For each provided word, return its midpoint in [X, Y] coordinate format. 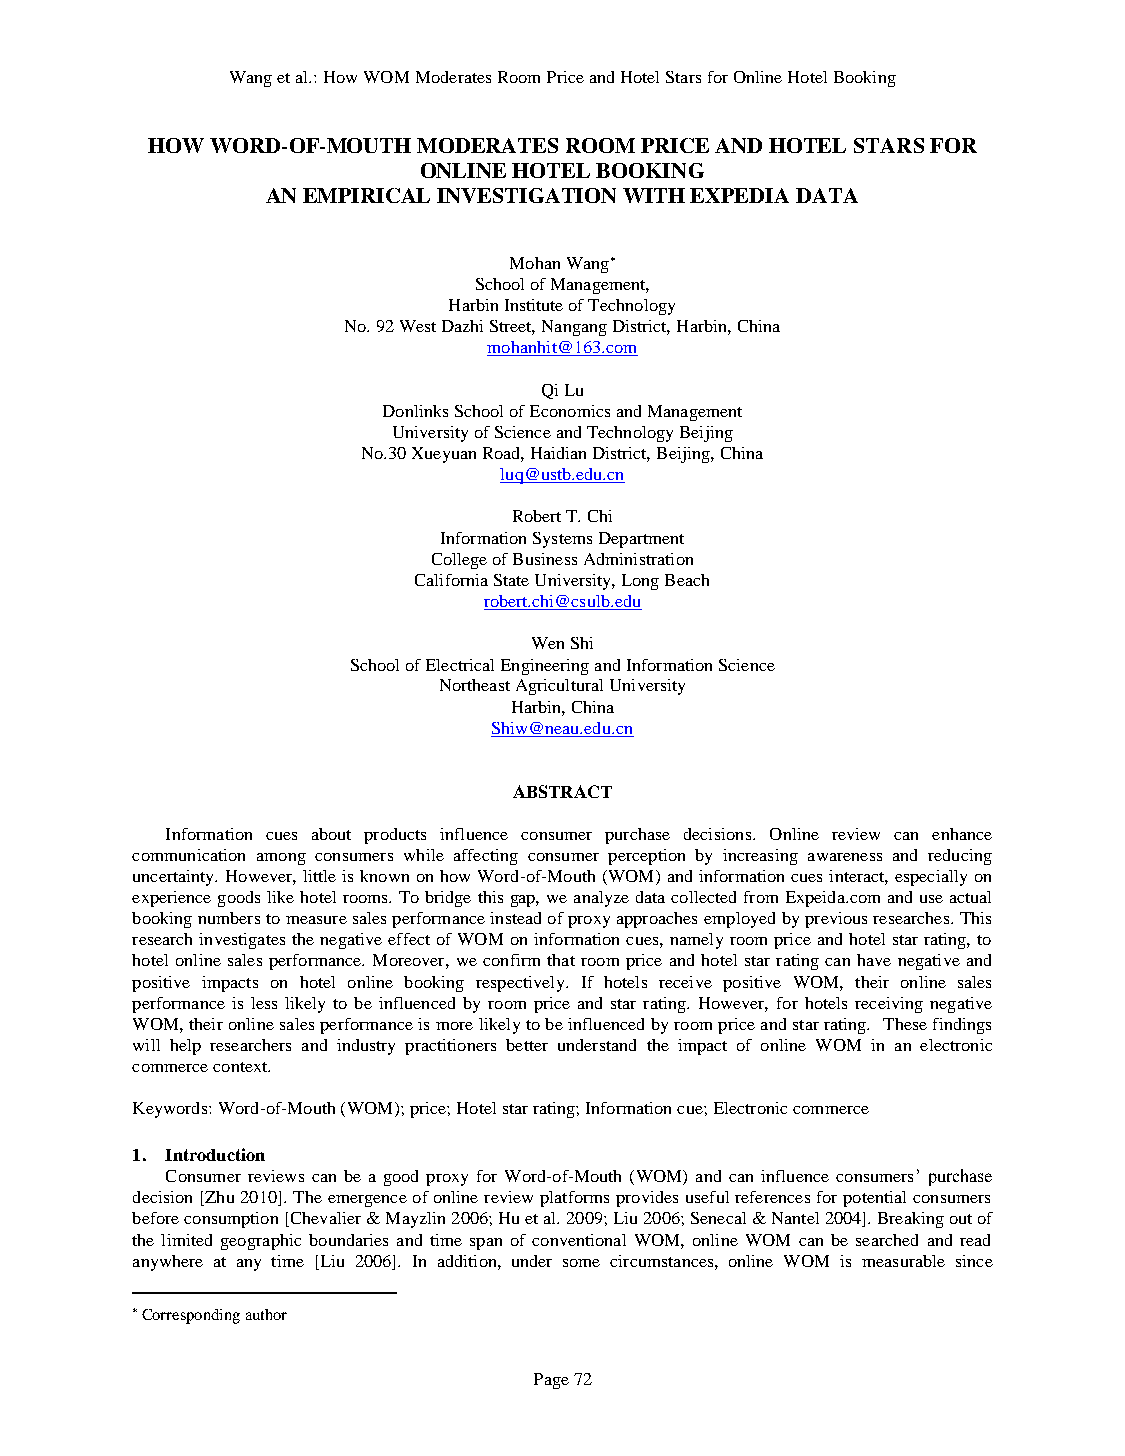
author [266, 1314]
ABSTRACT [562, 791]
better [527, 1045]
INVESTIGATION [526, 195]
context [241, 1067]
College [459, 561]
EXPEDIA [739, 195]
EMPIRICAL [366, 195]
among [281, 859]
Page [551, 1381]
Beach [687, 580]
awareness [845, 857]
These [905, 1024]
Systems [562, 540]
